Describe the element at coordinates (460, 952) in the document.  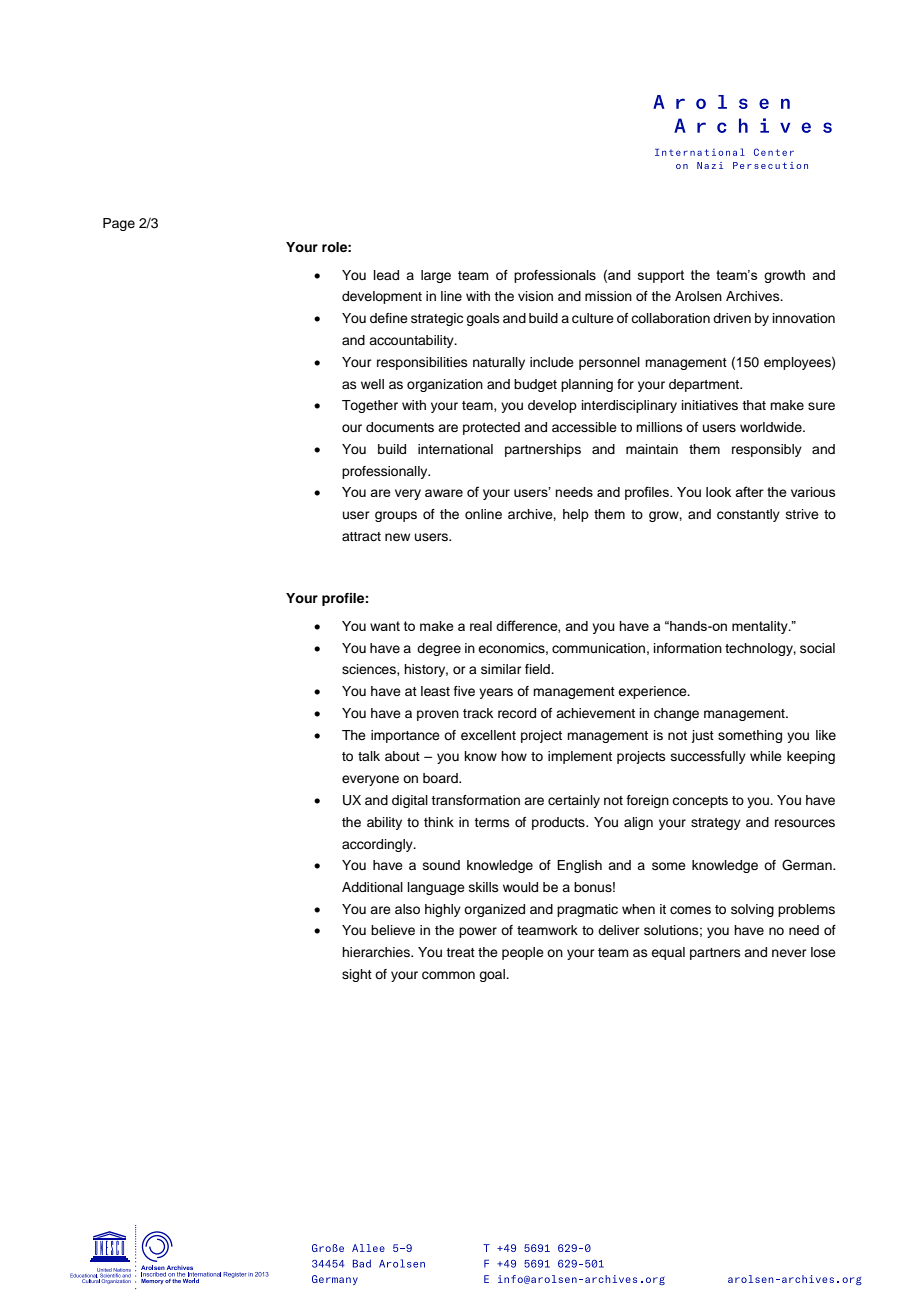
I see `treat` at that location.
